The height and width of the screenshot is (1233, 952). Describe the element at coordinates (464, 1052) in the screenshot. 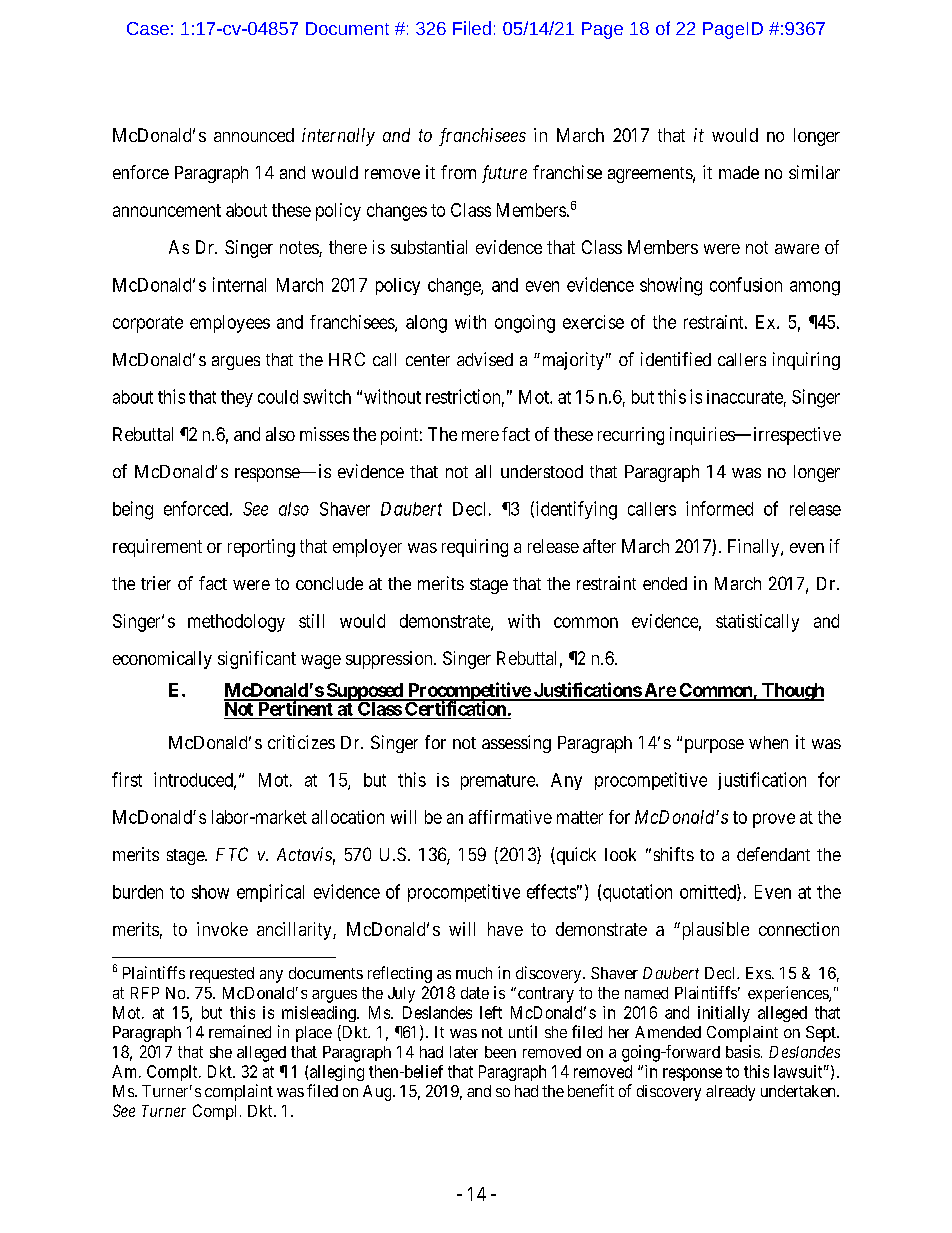

I see `later` at that location.
